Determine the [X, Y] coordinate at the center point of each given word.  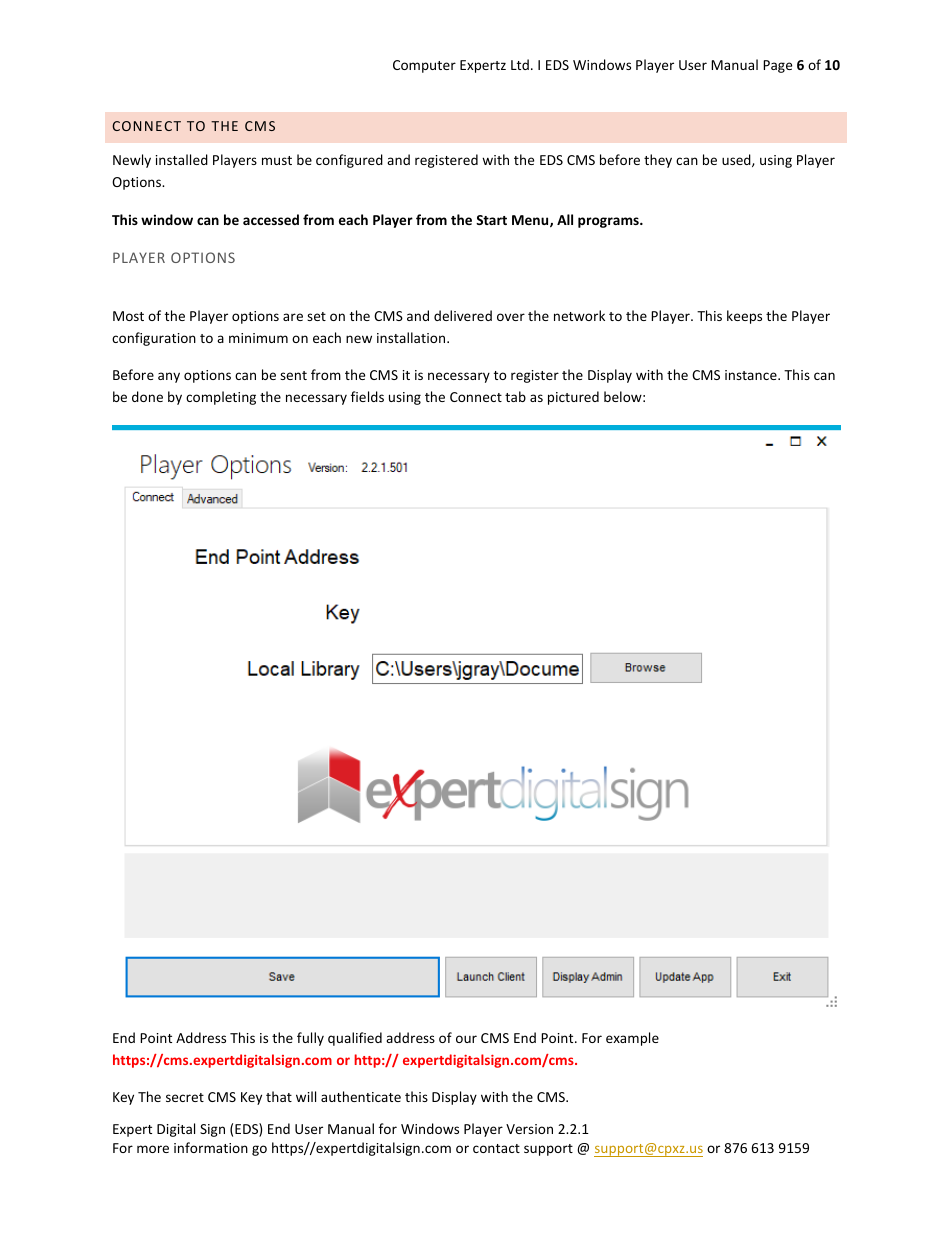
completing [221, 398]
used [737, 160]
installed [182, 159]
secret [185, 1097]
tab [515, 396]
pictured [573, 398]
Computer [424, 66]
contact [496, 1148]
